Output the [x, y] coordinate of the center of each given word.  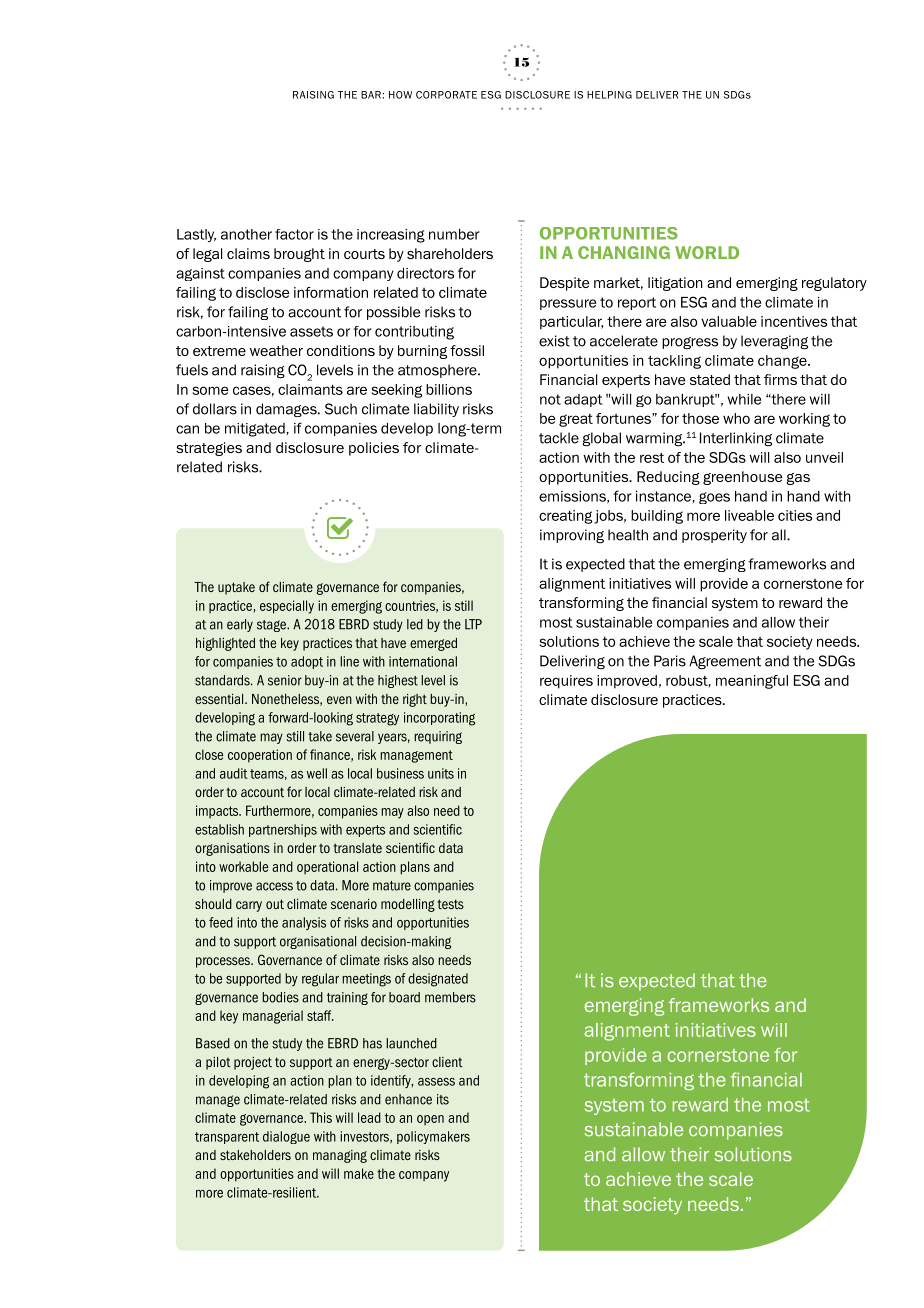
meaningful [752, 682]
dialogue [286, 1137]
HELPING [609, 95]
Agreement [725, 662]
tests [450, 904]
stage [272, 626]
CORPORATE [446, 95]
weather [276, 350]
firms [780, 379]
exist [554, 341]
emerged [433, 644]
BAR [372, 95]
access [274, 886]
